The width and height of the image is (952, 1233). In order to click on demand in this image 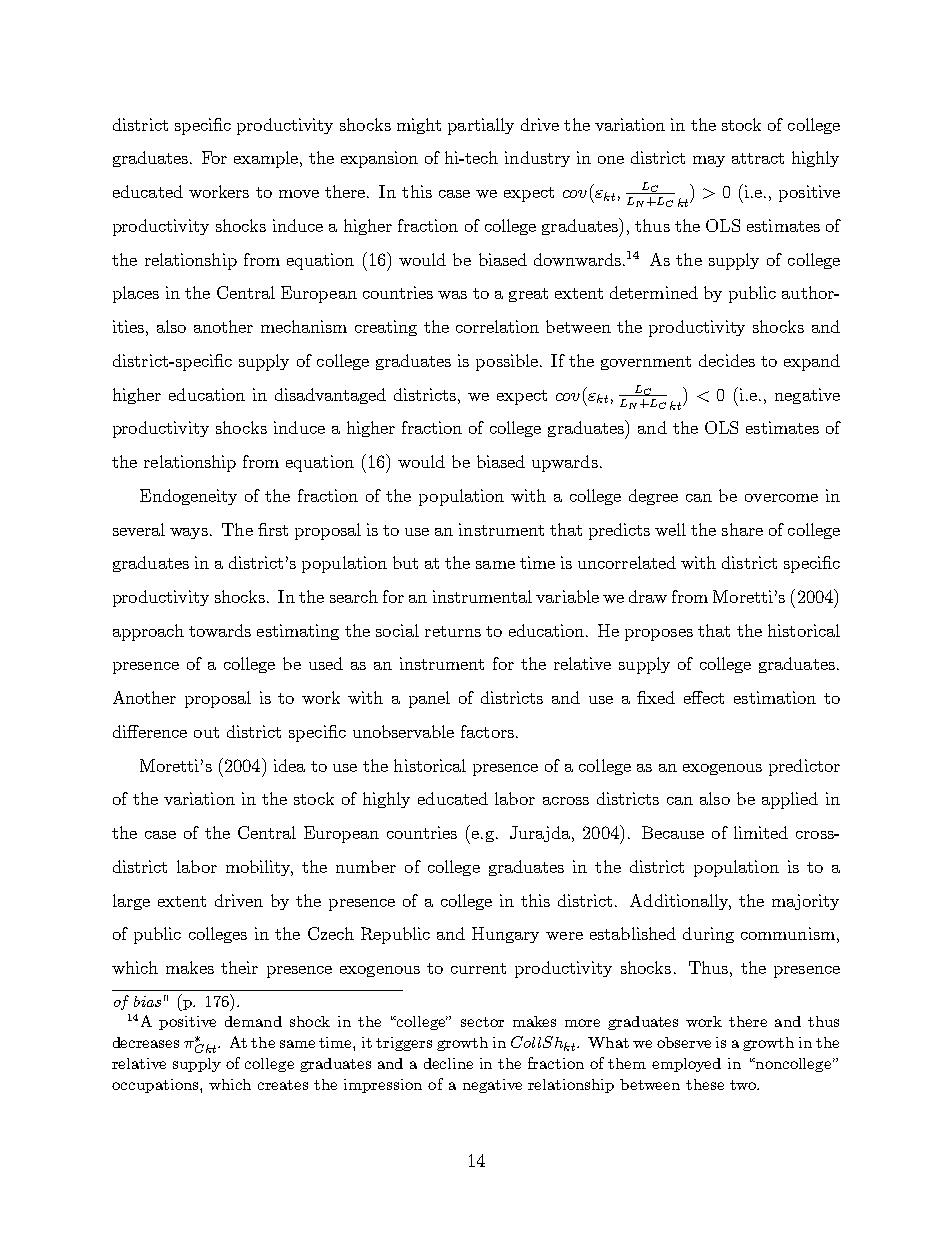, I will do `click(253, 1021)`.
